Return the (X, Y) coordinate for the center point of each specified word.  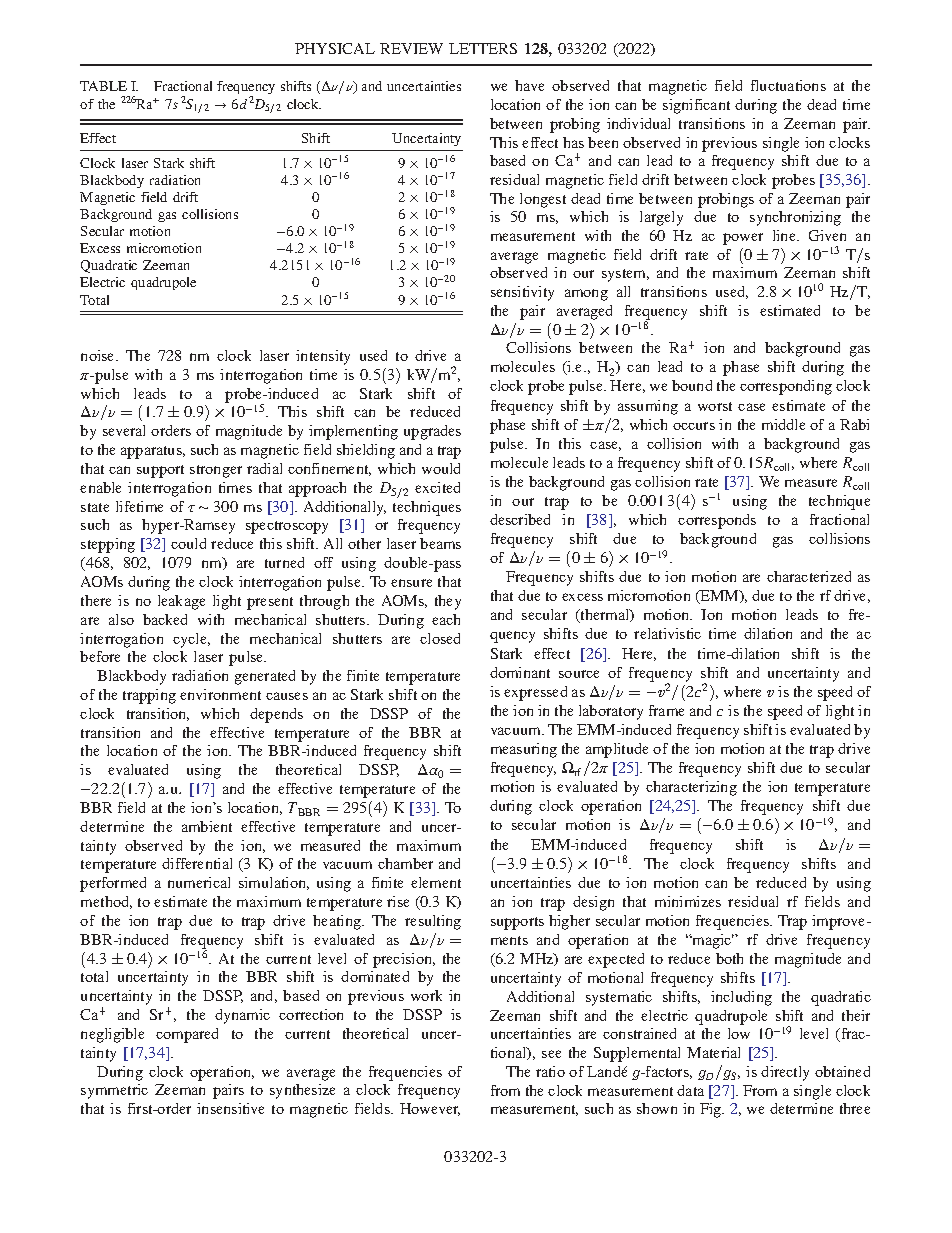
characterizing (691, 788)
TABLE (103, 86)
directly (785, 1073)
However (430, 1109)
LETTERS (483, 48)
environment (220, 694)
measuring (524, 750)
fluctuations (788, 85)
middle (783, 424)
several (124, 430)
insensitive (230, 1108)
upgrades (432, 432)
